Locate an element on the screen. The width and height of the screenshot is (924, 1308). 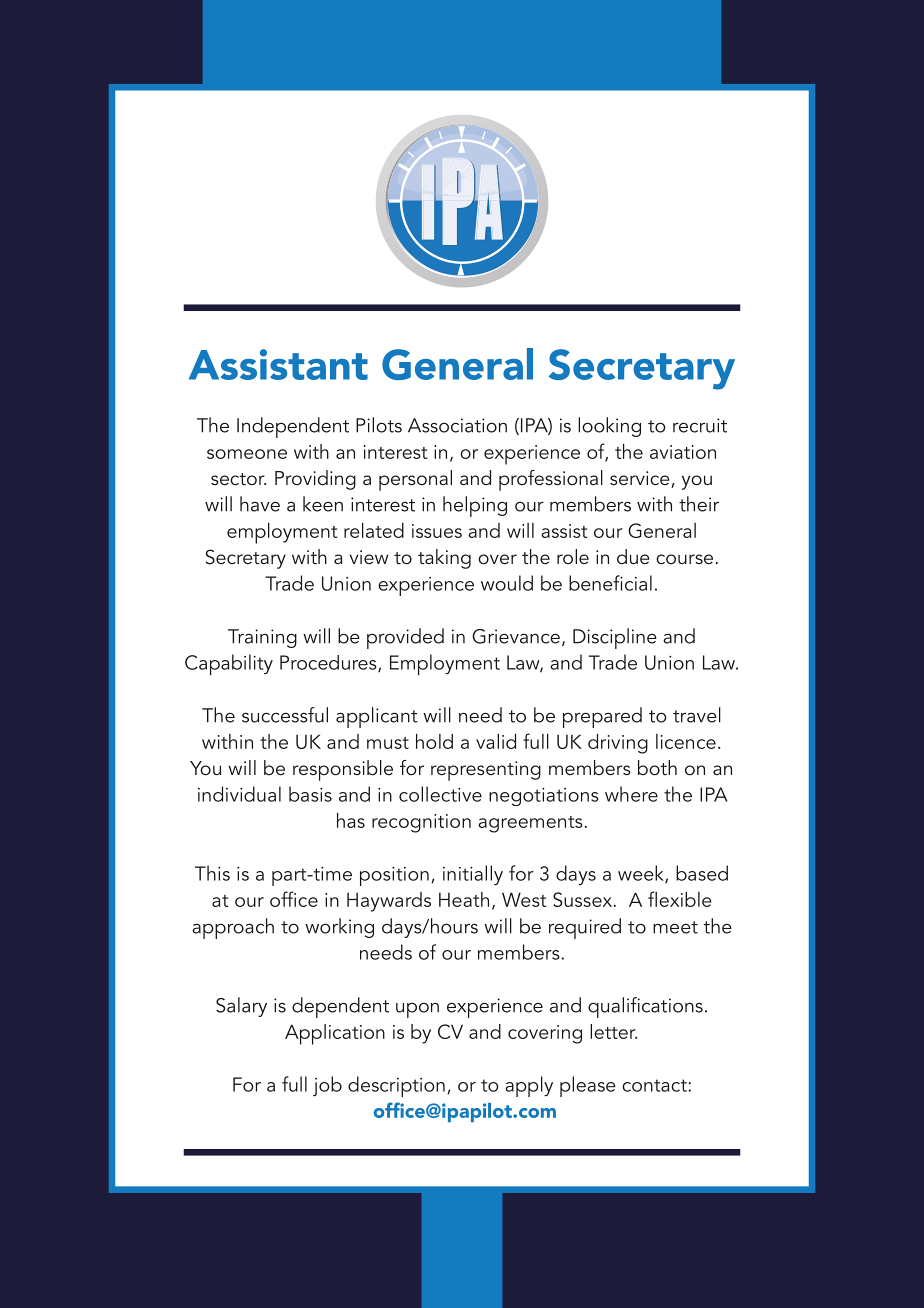
Training is located at coordinates (262, 638).
